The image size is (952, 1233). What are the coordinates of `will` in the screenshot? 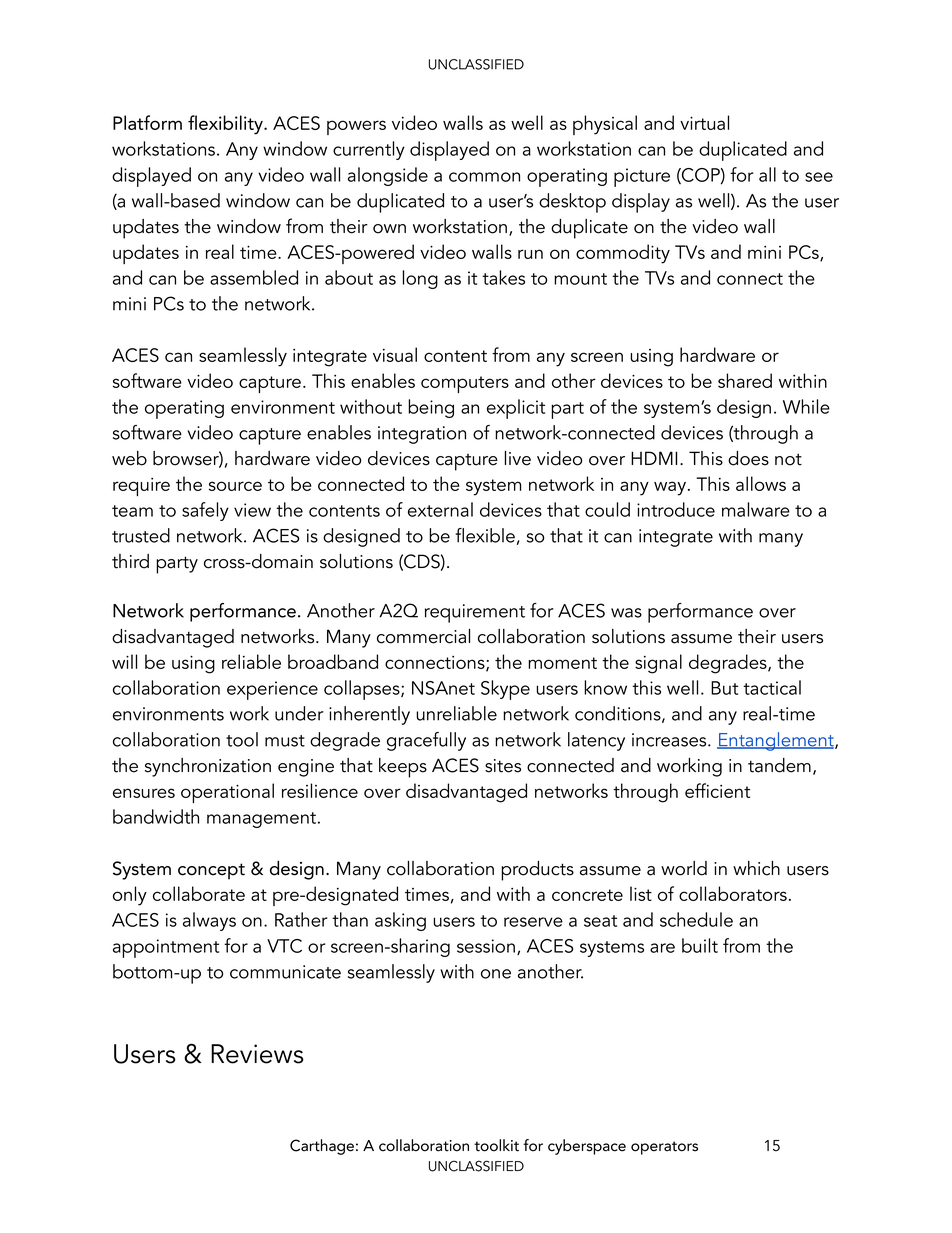 It's located at (124, 661).
